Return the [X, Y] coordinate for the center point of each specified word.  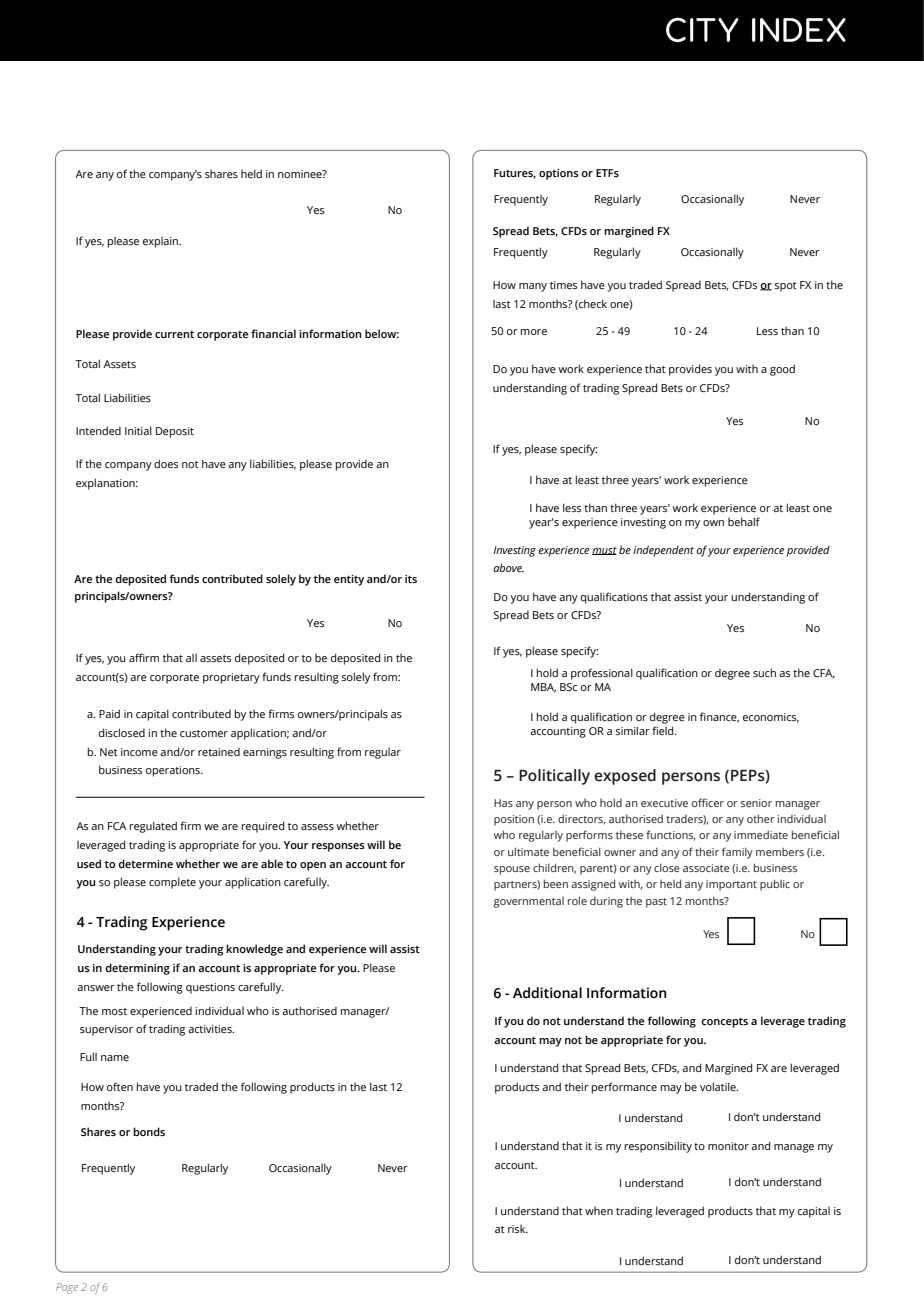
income [139, 752]
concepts [724, 1022]
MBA [543, 688]
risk [518, 1229]
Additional [547, 993]
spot [785, 287]
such [764, 672]
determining [137, 969]
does [166, 463]
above [508, 567]
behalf [744, 521]
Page [67, 1288]
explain [161, 242]
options [559, 174]
